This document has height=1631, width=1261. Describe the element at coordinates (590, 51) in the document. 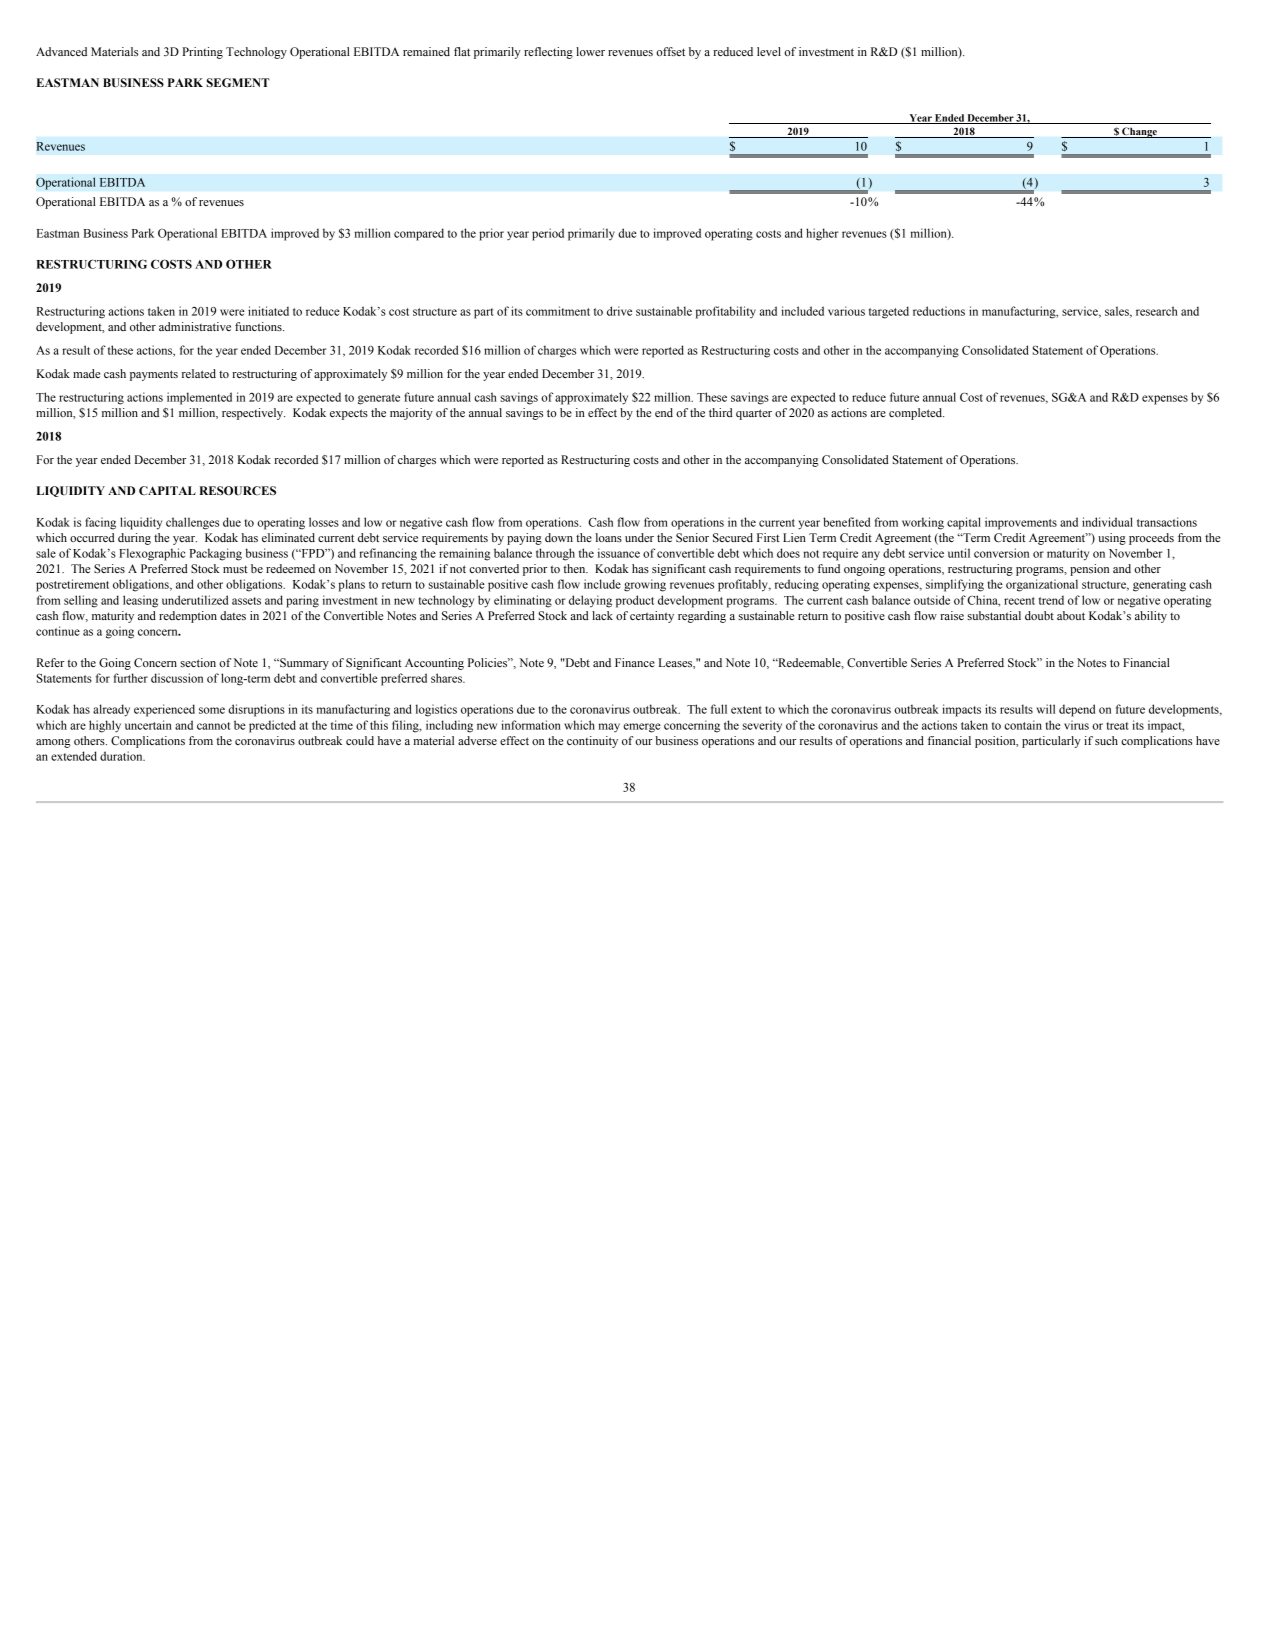

I see `lower` at that location.
